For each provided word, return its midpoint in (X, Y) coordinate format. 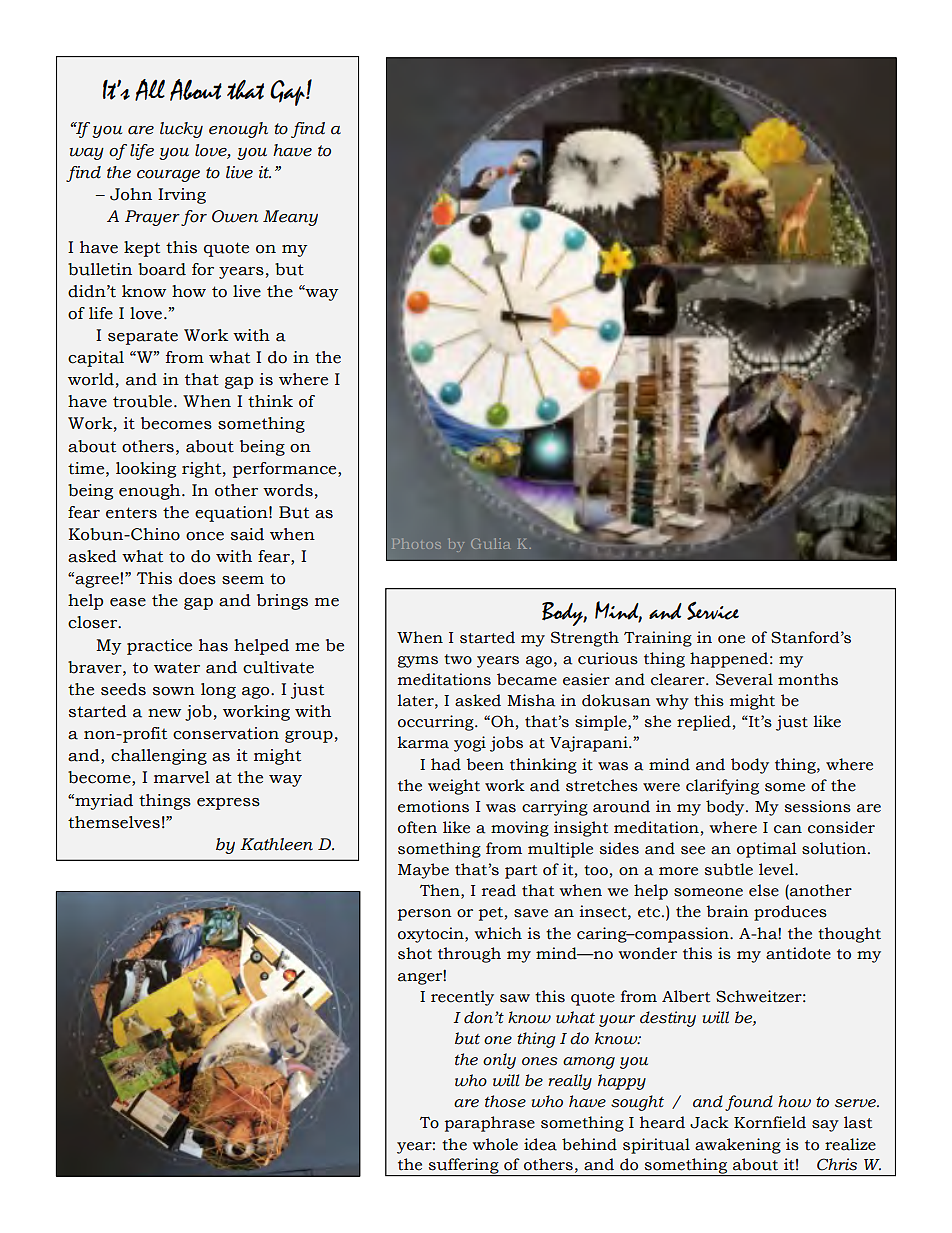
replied (704, 723)
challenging (159, 757)
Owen (235, 216)
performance (286, 470)
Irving (182, 196)
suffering (464, 1167)
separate (143, 337)
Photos (416, 544)
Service (713, 610)
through (469, 955)
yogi (470, 744)
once (205, 536)
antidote (798, 953)
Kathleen (276, 844)
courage (168, 176)
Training (658, 639)
